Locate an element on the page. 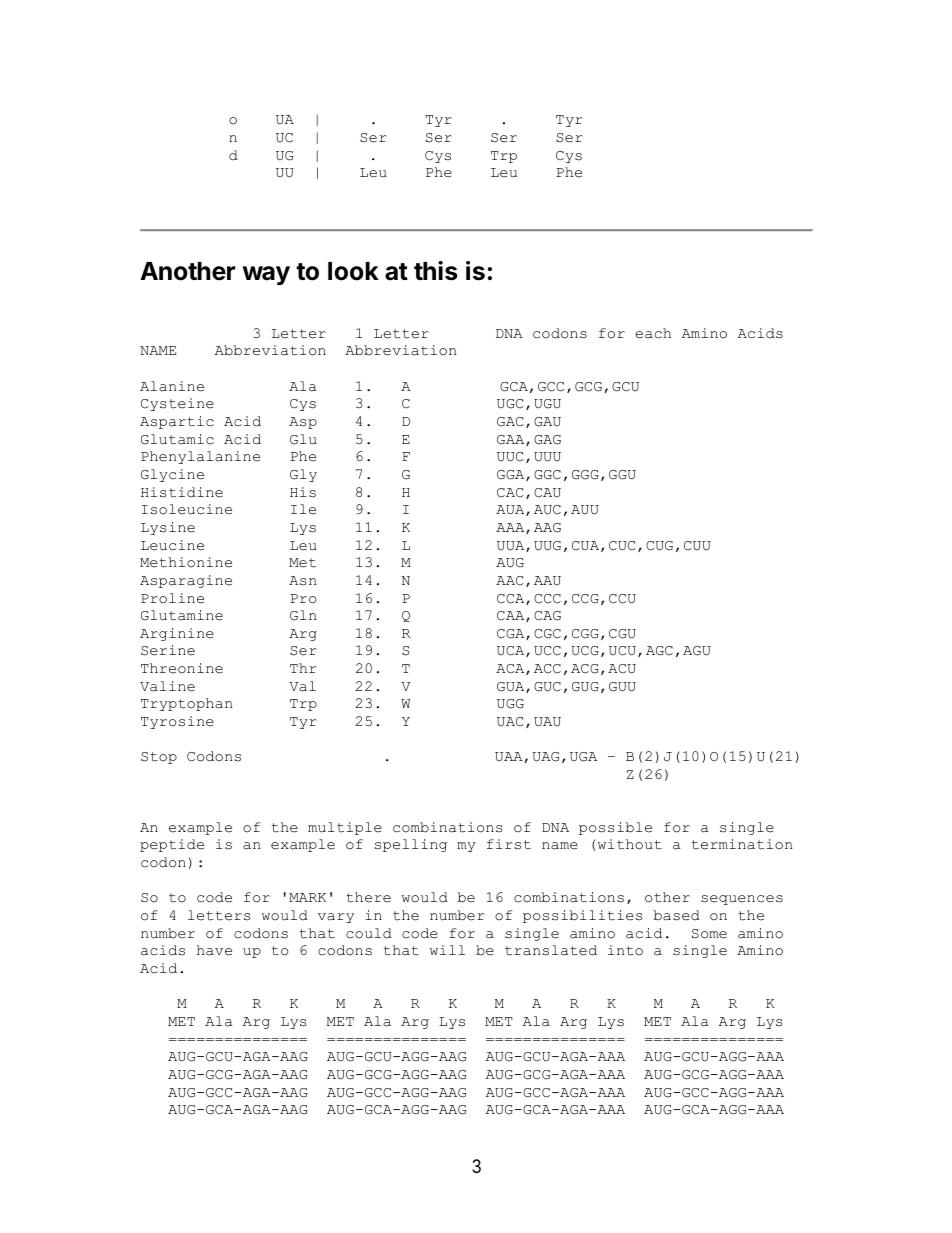 The height and width of the document is (1233, 952). multiple is located at coordinates (345, 828).
